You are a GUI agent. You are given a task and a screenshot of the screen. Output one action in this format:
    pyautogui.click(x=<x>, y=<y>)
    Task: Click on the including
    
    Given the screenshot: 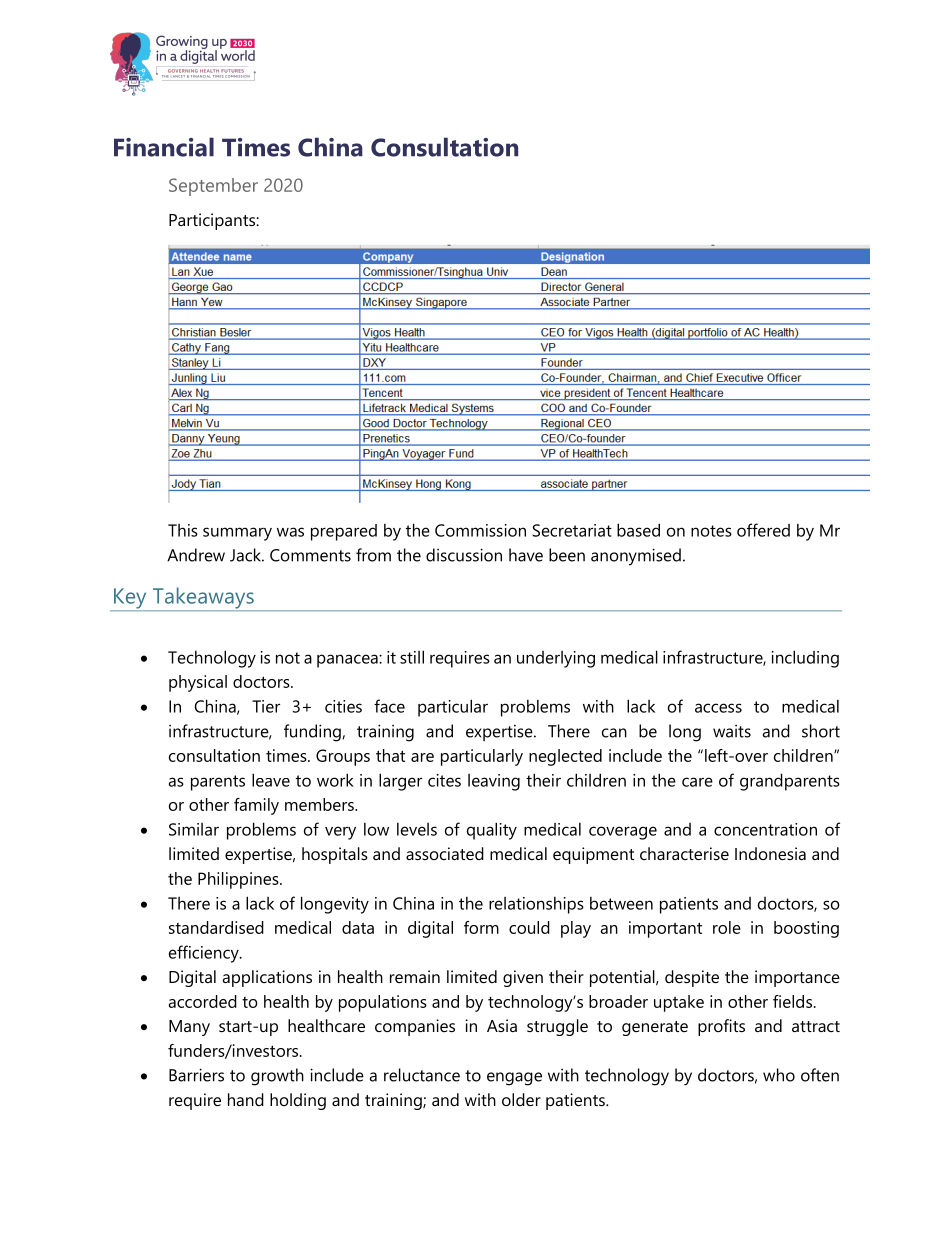 What is the action you would take?
    pyautogui.click(x=805, y=659)
